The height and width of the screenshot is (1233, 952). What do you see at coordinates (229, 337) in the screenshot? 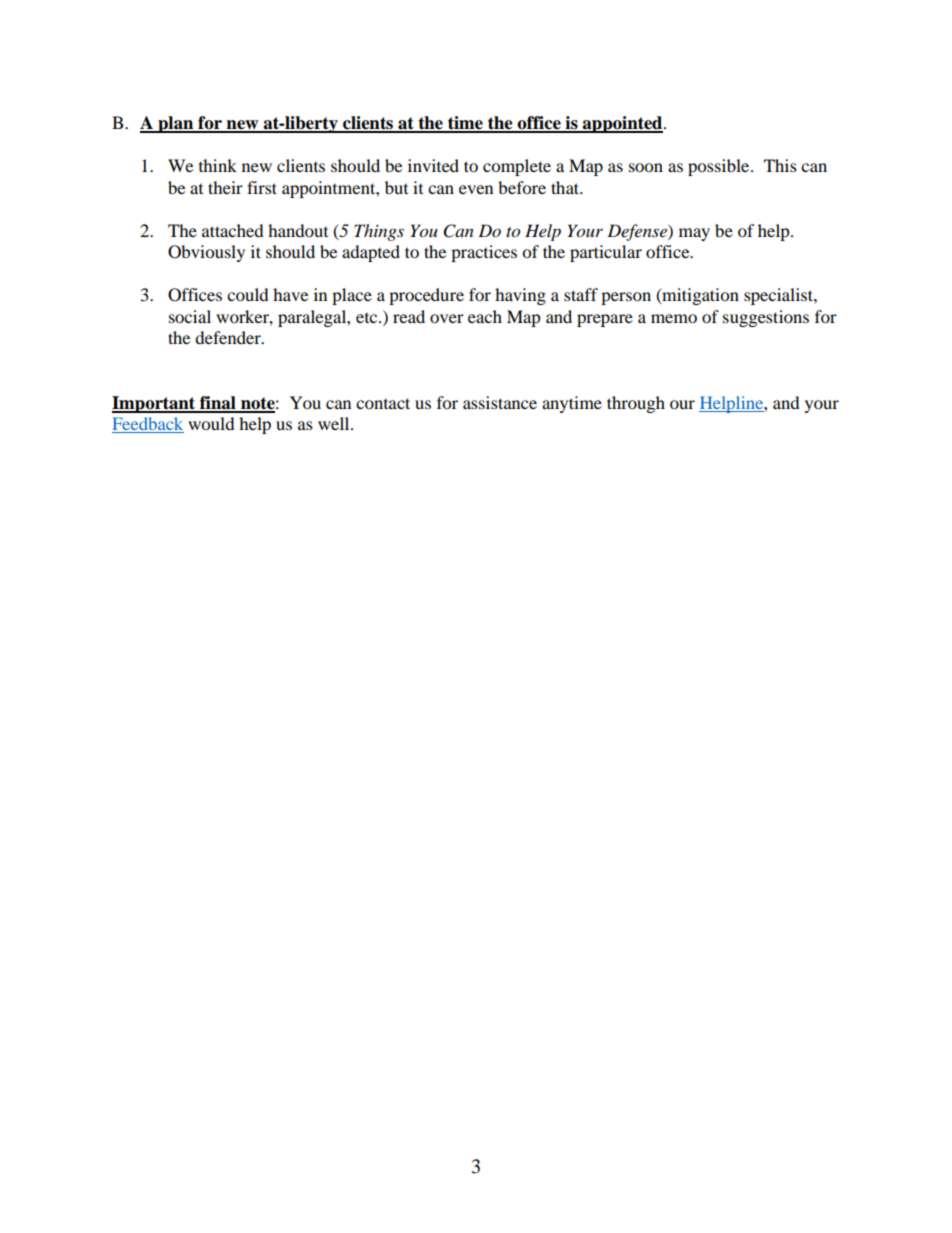
I see `defender` at bounding box center [229, 337].
